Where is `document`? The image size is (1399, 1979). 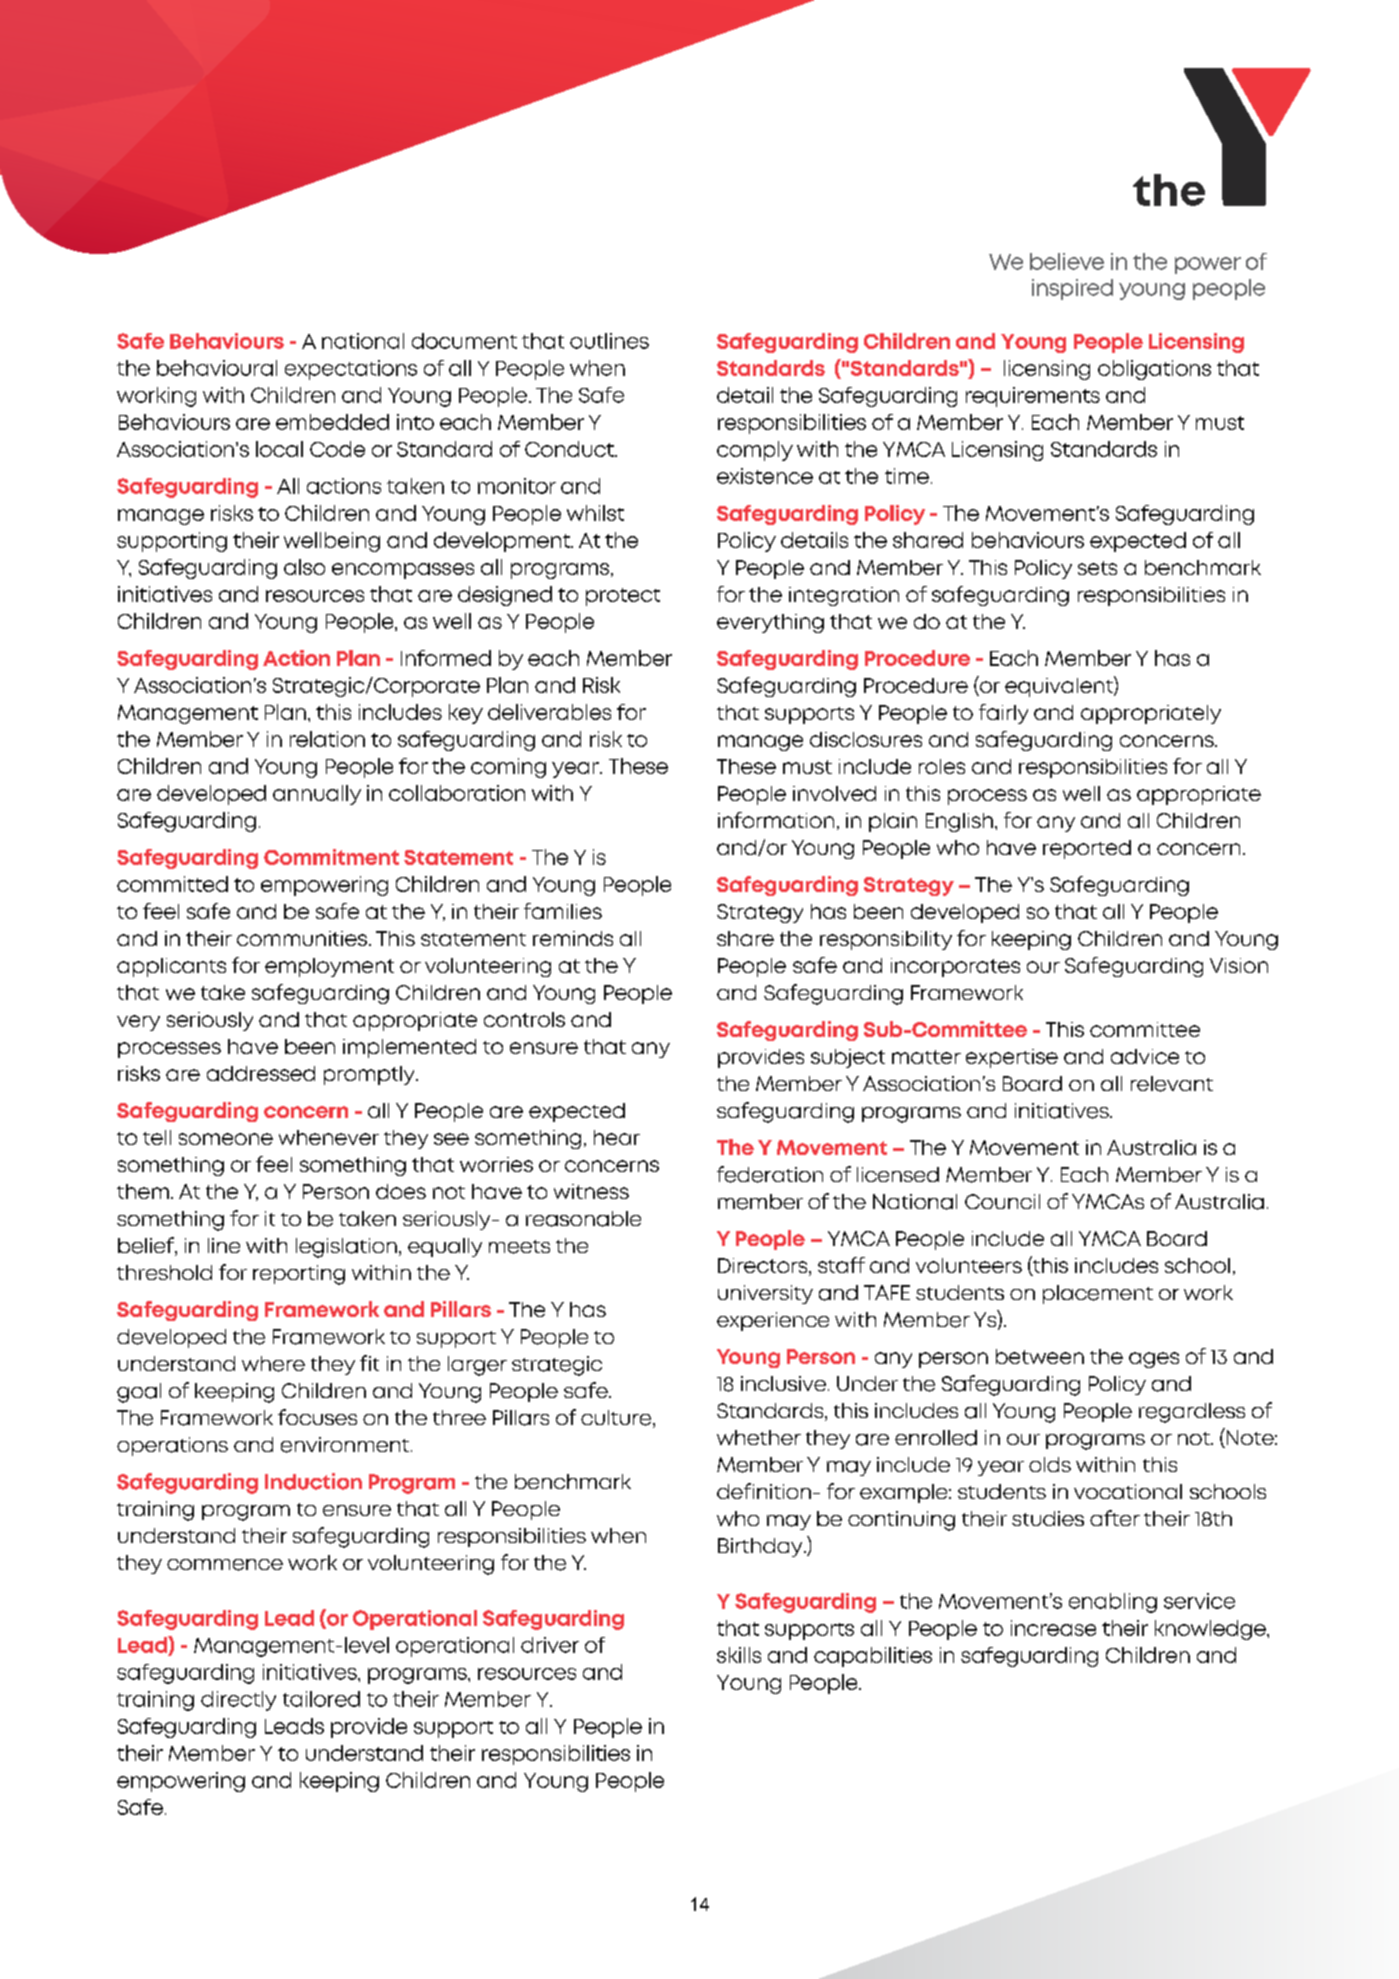
document is located at coordinates (464, 341).
